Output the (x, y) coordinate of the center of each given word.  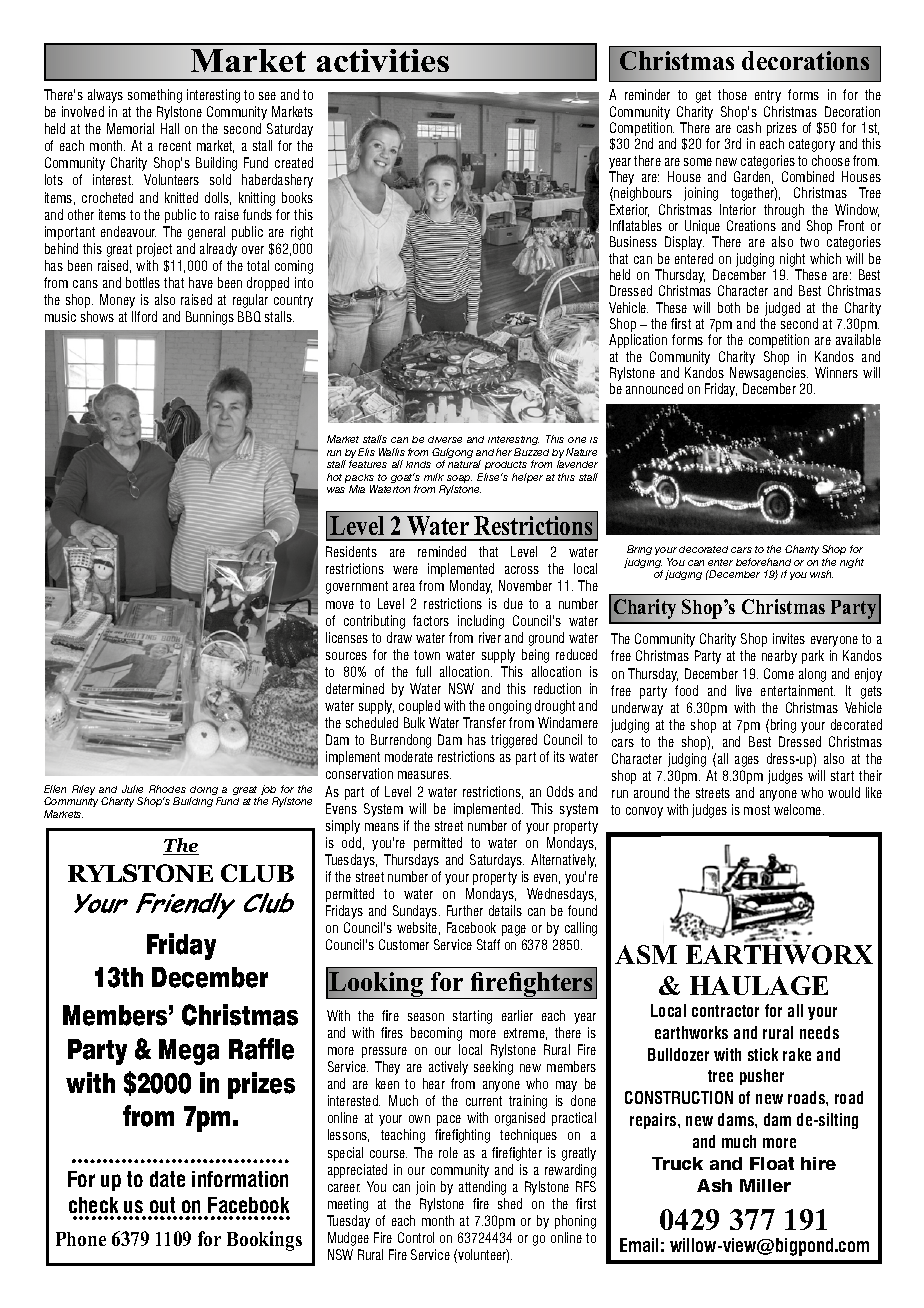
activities (383, 60)
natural (464, 464)
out (162, 1205)
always (105, 96)
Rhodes (167, 789)
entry (768, 96)
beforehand (763, 562)
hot (334, 477)
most (757, 810)
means (382, 827)
